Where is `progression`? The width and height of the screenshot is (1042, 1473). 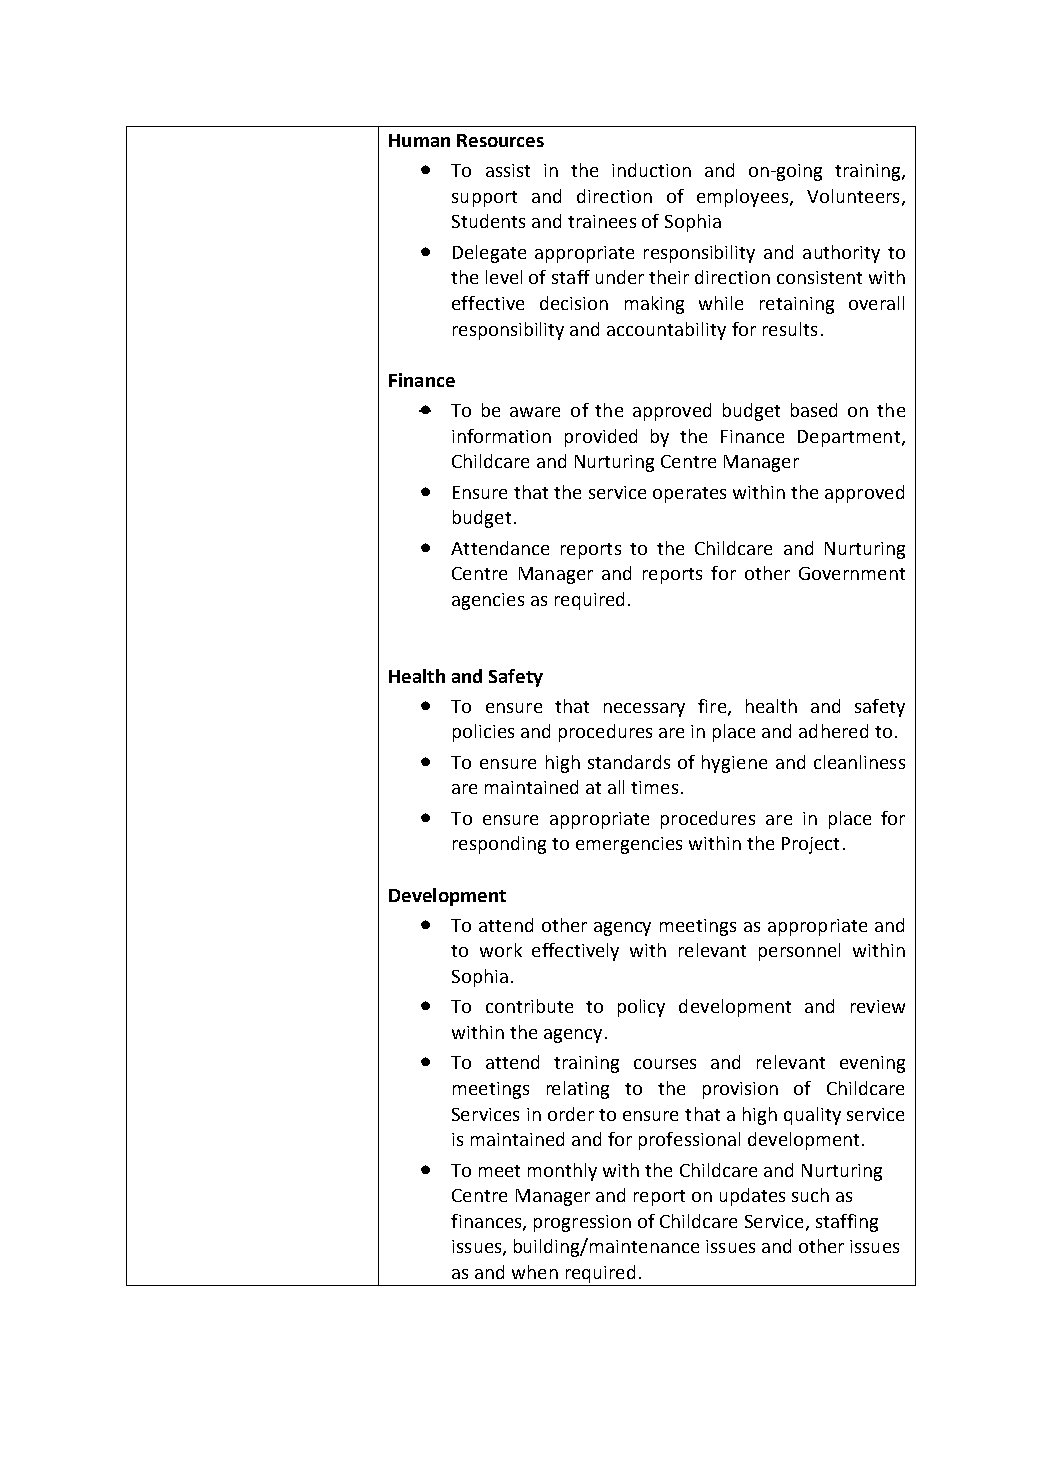
progression is located at coordinates (582, 1223).
